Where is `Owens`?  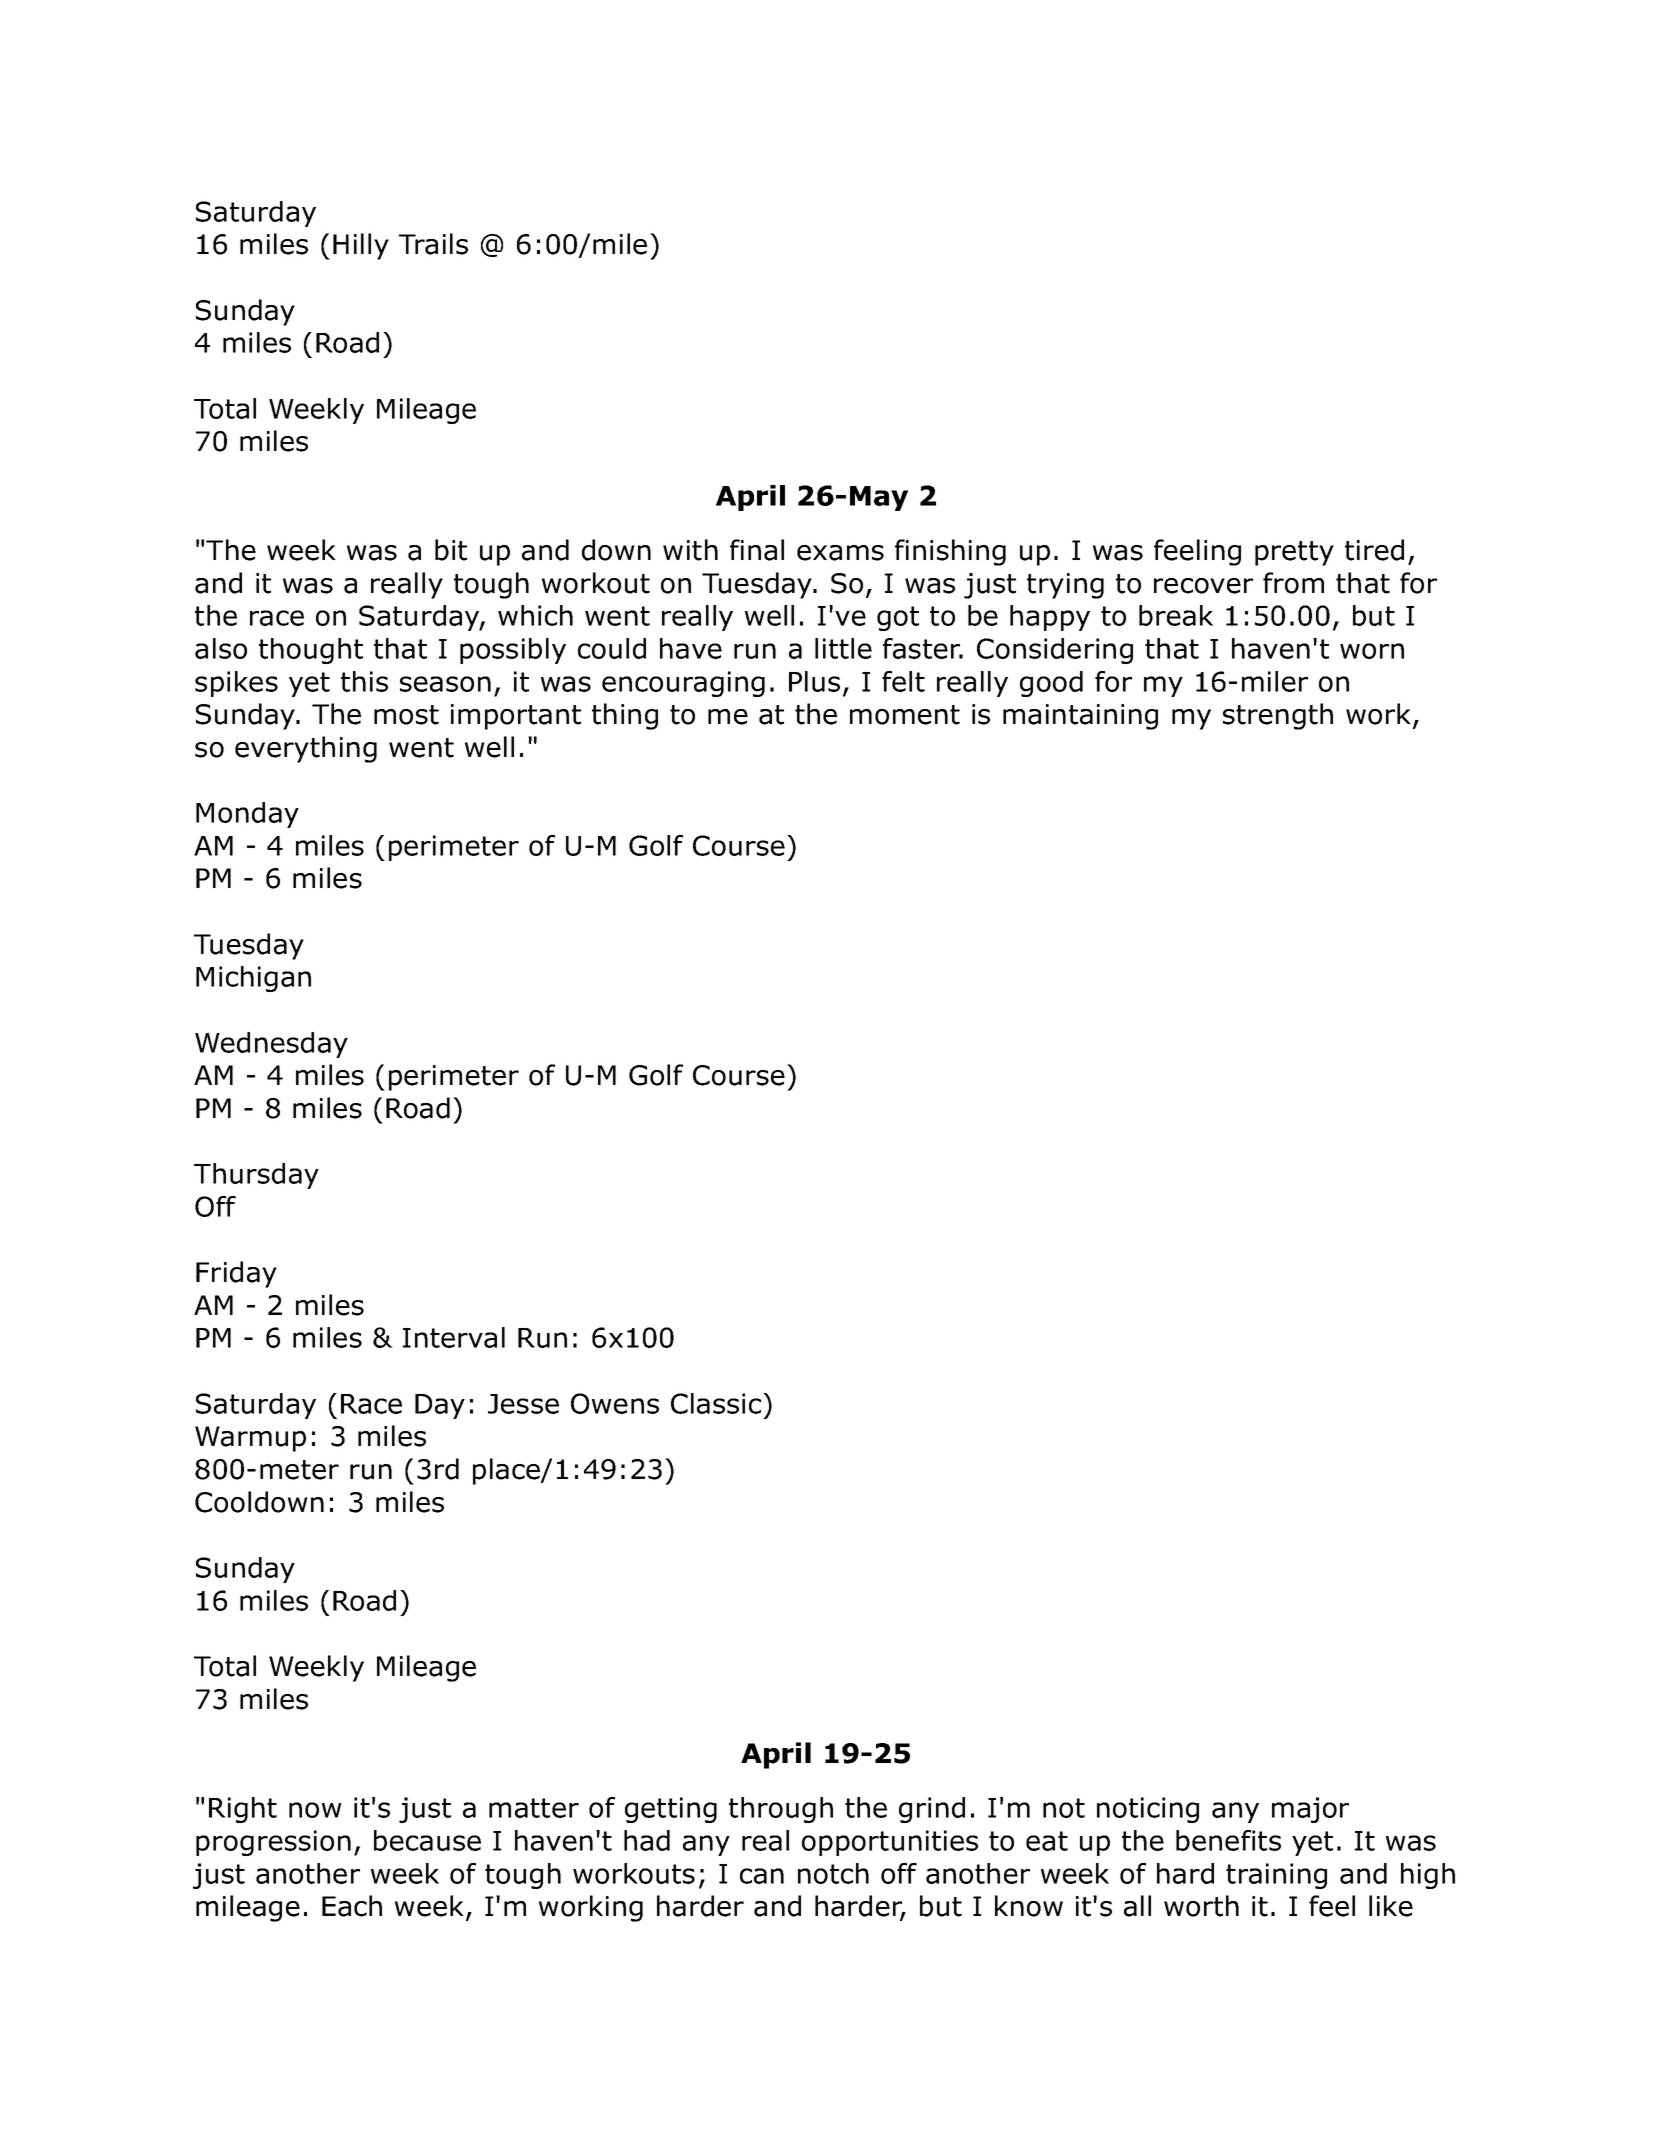
Owens is located at coordinates (615, 1403).
